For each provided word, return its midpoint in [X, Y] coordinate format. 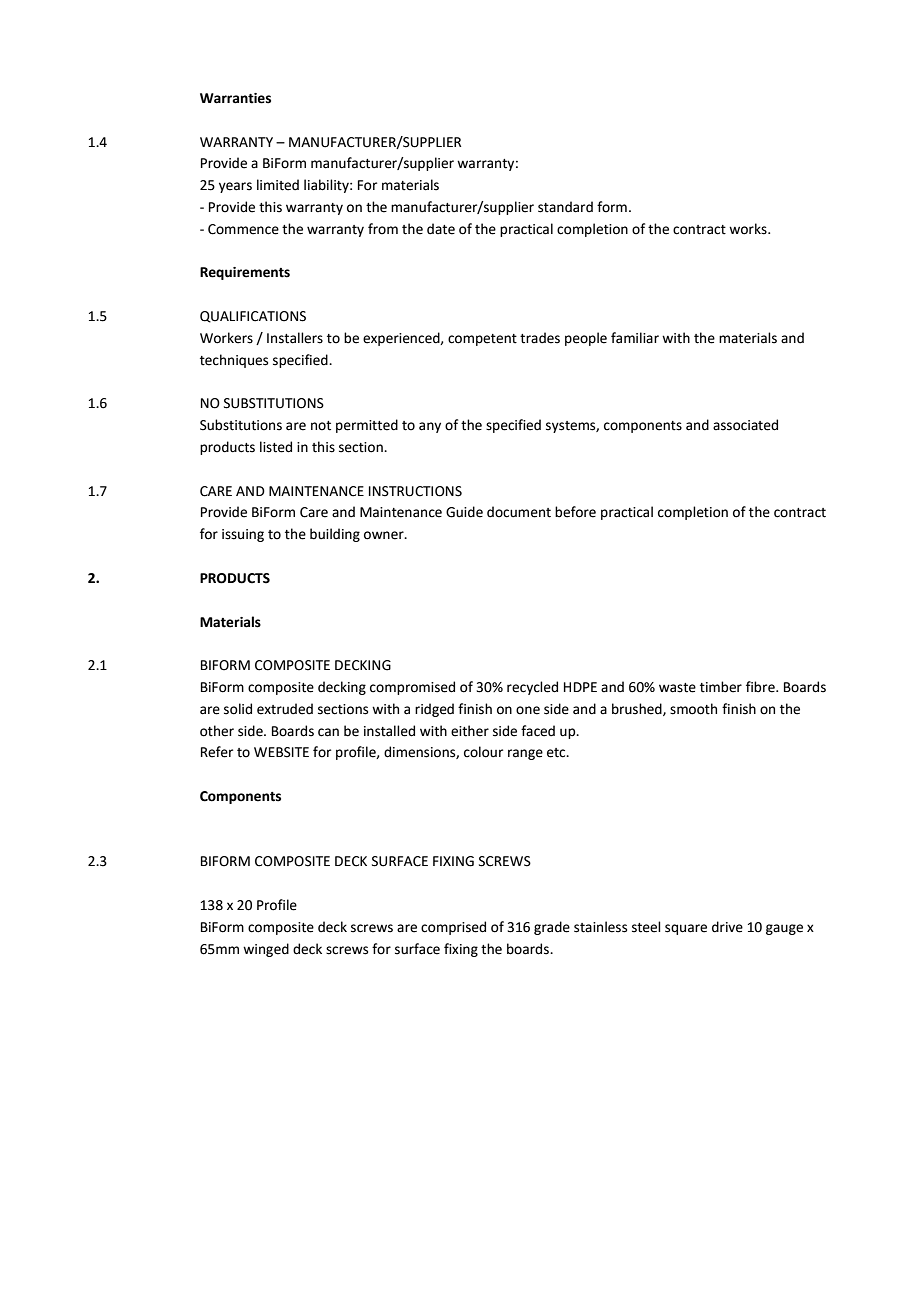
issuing [243, 535]
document [519, 512]
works [749, 229]
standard [565, 207]
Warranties [235, 98]
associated [745, 425]
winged [266, 950]
